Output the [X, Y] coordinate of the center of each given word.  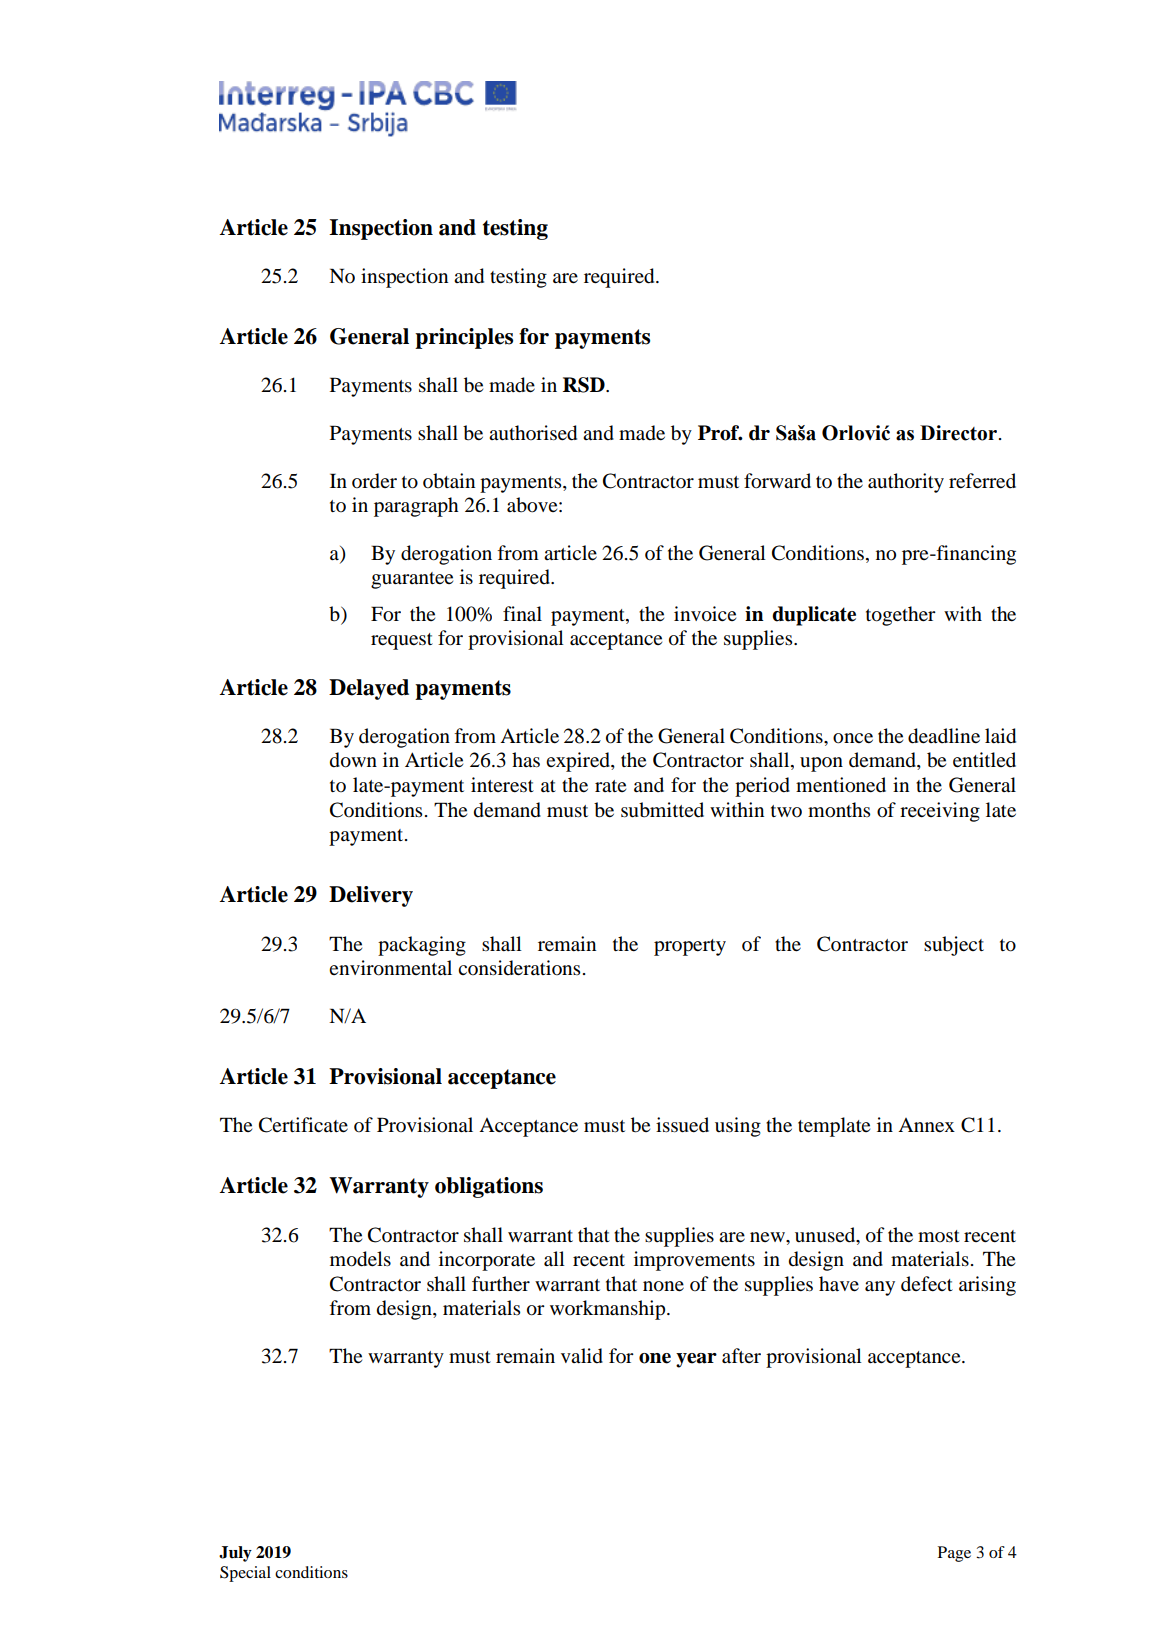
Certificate [303, 1125]
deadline [944, 736]
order [374, 481]
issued [682, 1125]
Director [958, 433]
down [353, 760]
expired [579, 762]
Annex [926, 1125]
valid [582, 1356]
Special [245, 1574]
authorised [533, 433]
